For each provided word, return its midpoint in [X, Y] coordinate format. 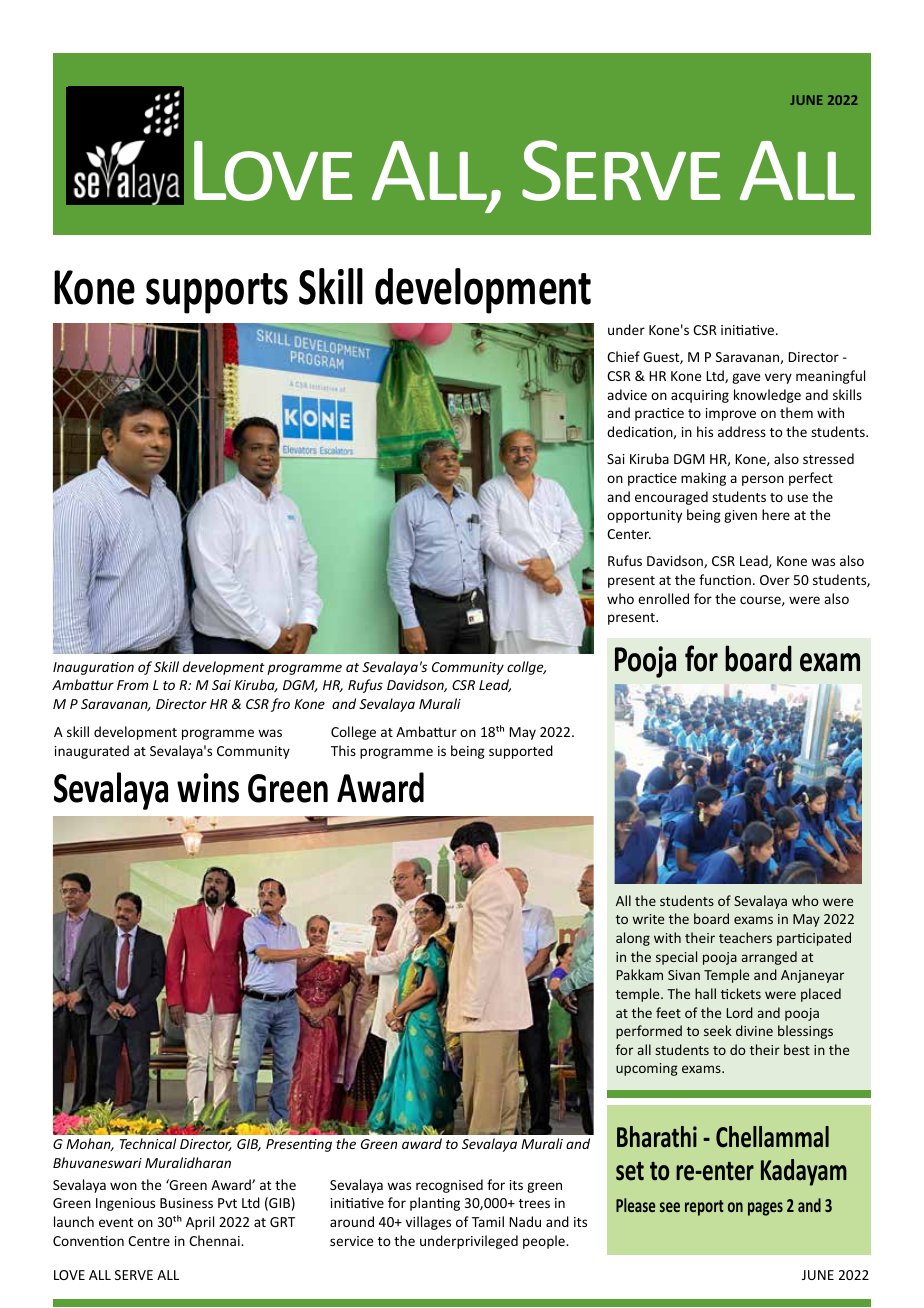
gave [746, 378]
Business [186, 1203]
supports [217, 293]
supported [521, 752]
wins [208, 788]
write [648, 919]
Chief [623, 356]
